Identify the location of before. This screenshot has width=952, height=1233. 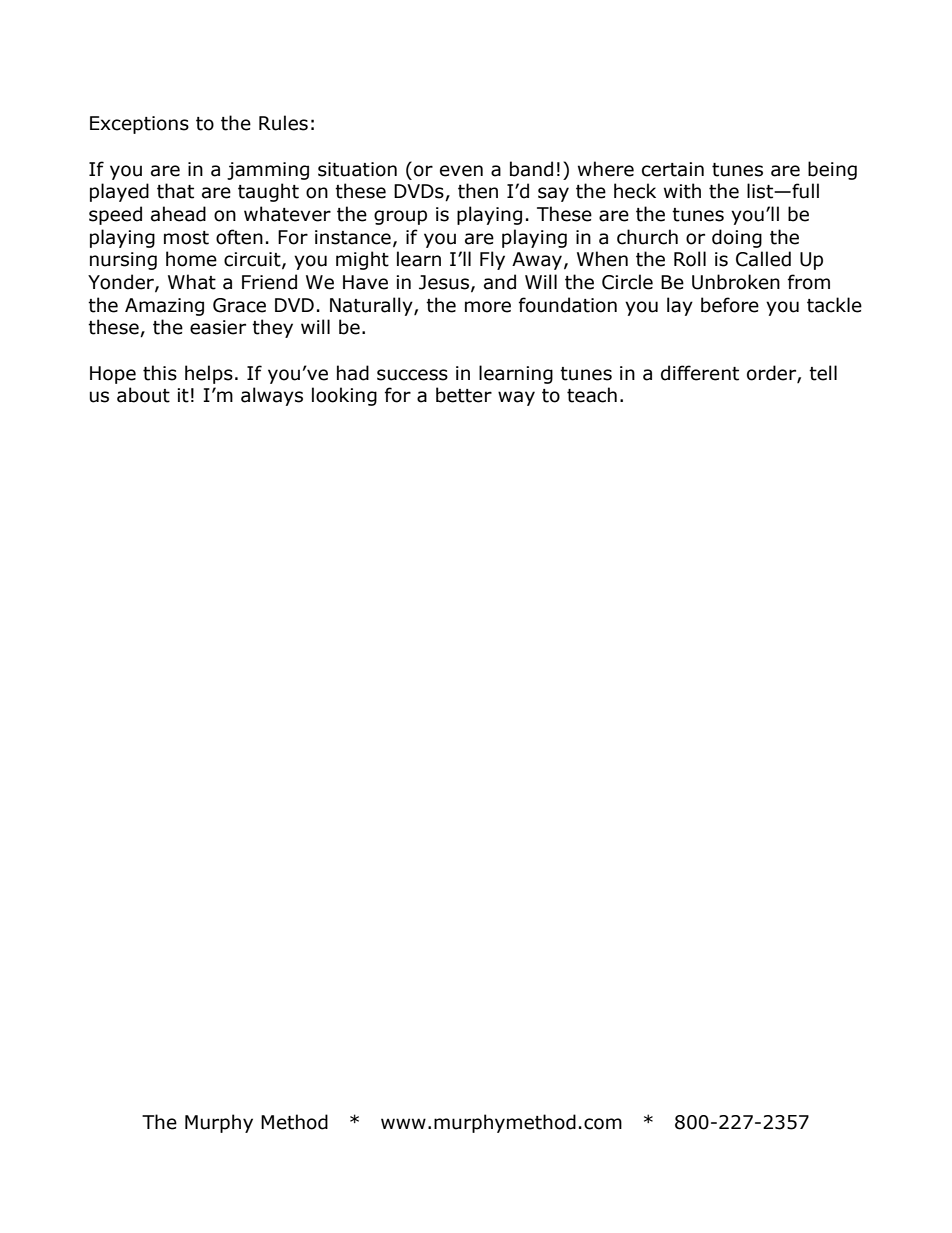
(730, 305).
